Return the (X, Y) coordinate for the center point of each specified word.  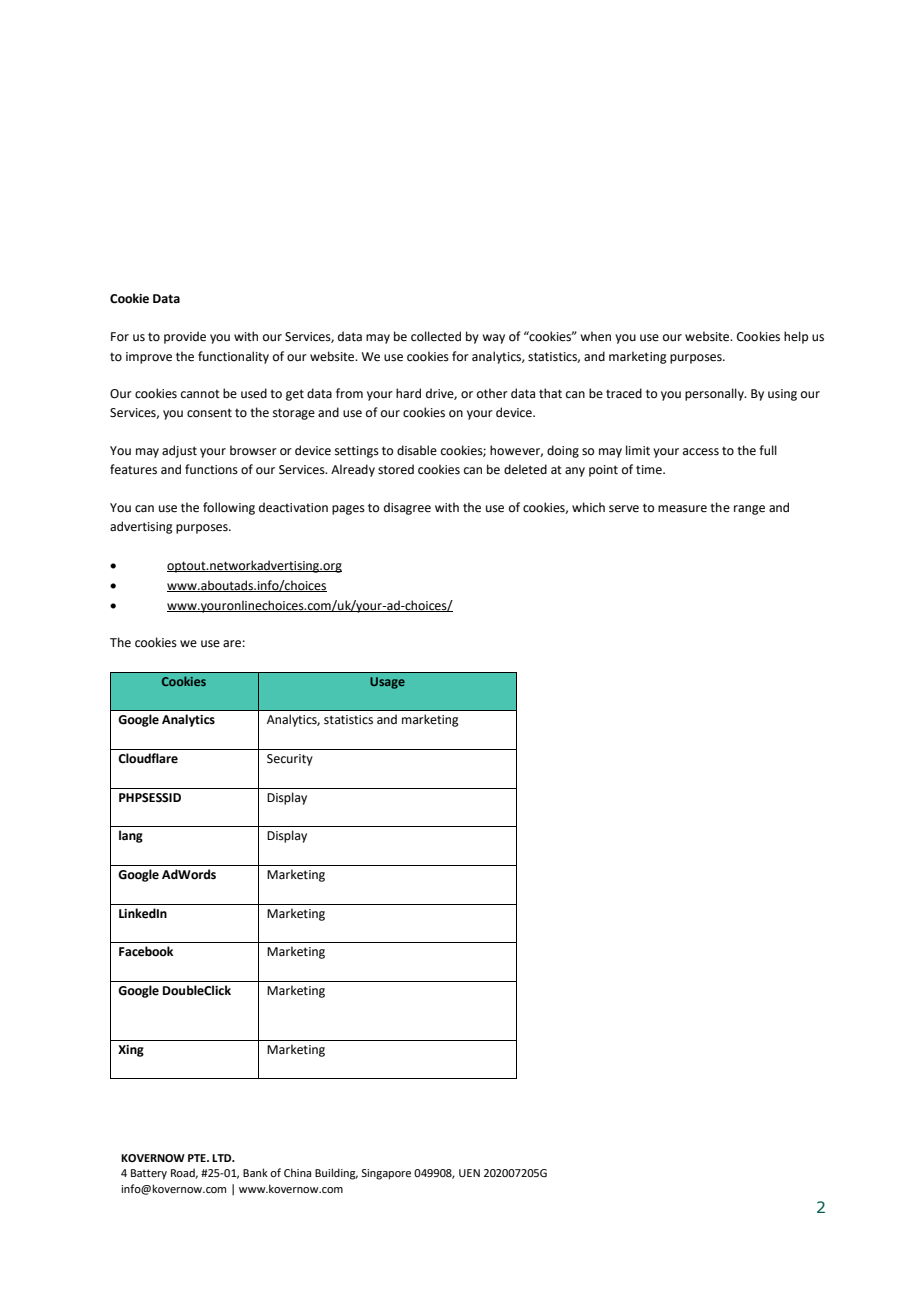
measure (682, 509)
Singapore (386, 1174)
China (297, 1172)
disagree (407, 508)
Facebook (146, 951)
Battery (149, 1174)
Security (290, 760)
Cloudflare (148, 758)
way (493, 339)
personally (715, 394)
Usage (387, 683)
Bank (255, 1172)
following (229, 508)
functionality (233, 357)
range (749, 510)
